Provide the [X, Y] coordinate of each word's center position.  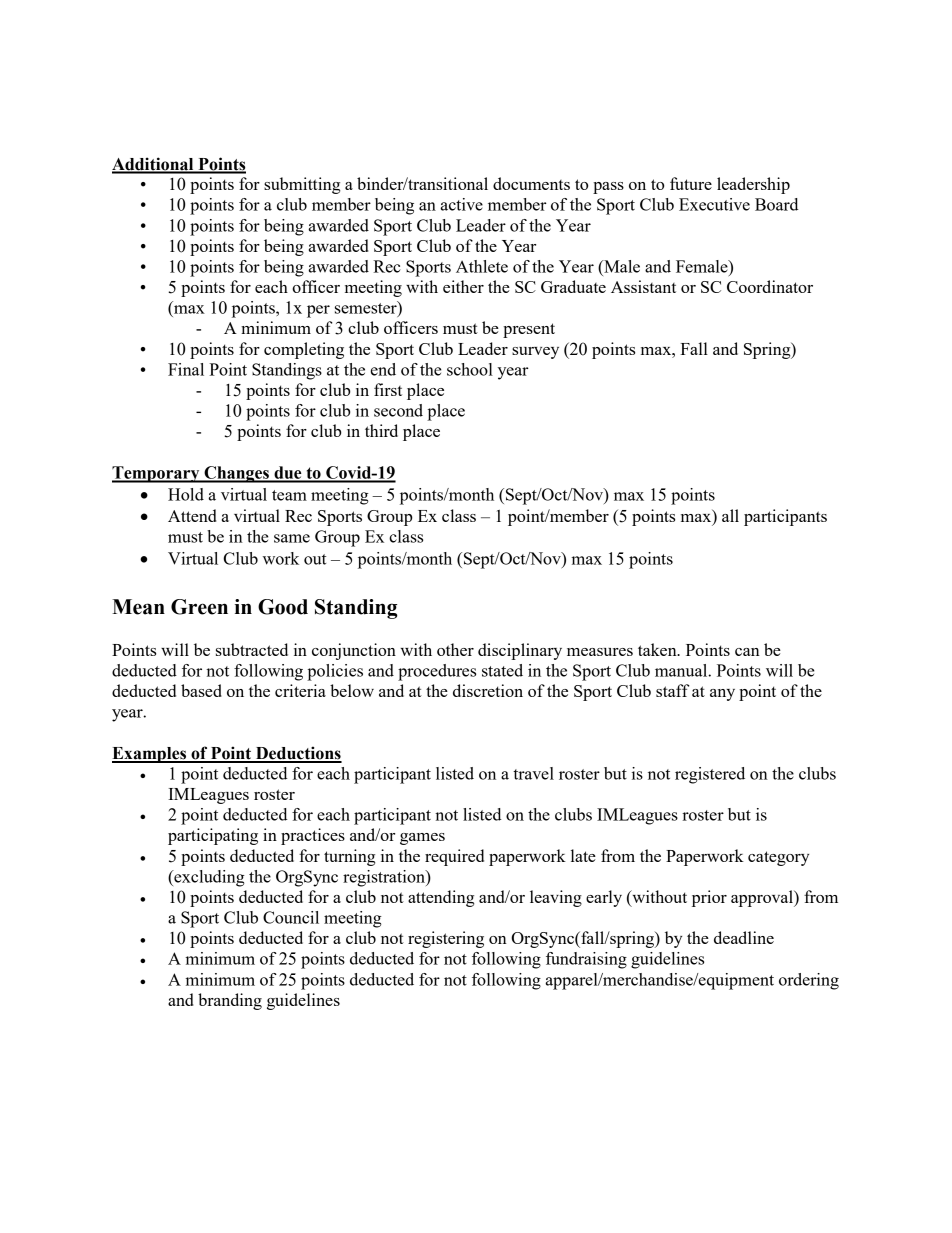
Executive [714, 204]
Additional [154, 165]
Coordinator [770, 286]
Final [186, 369]
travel [533, 773]
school [470, 369]
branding [230, 1001]
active [461, 204]
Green [199, 607]
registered [710, 775]
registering [446, 939]
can [747, 652]
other [455, 649]
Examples [150, 755]
